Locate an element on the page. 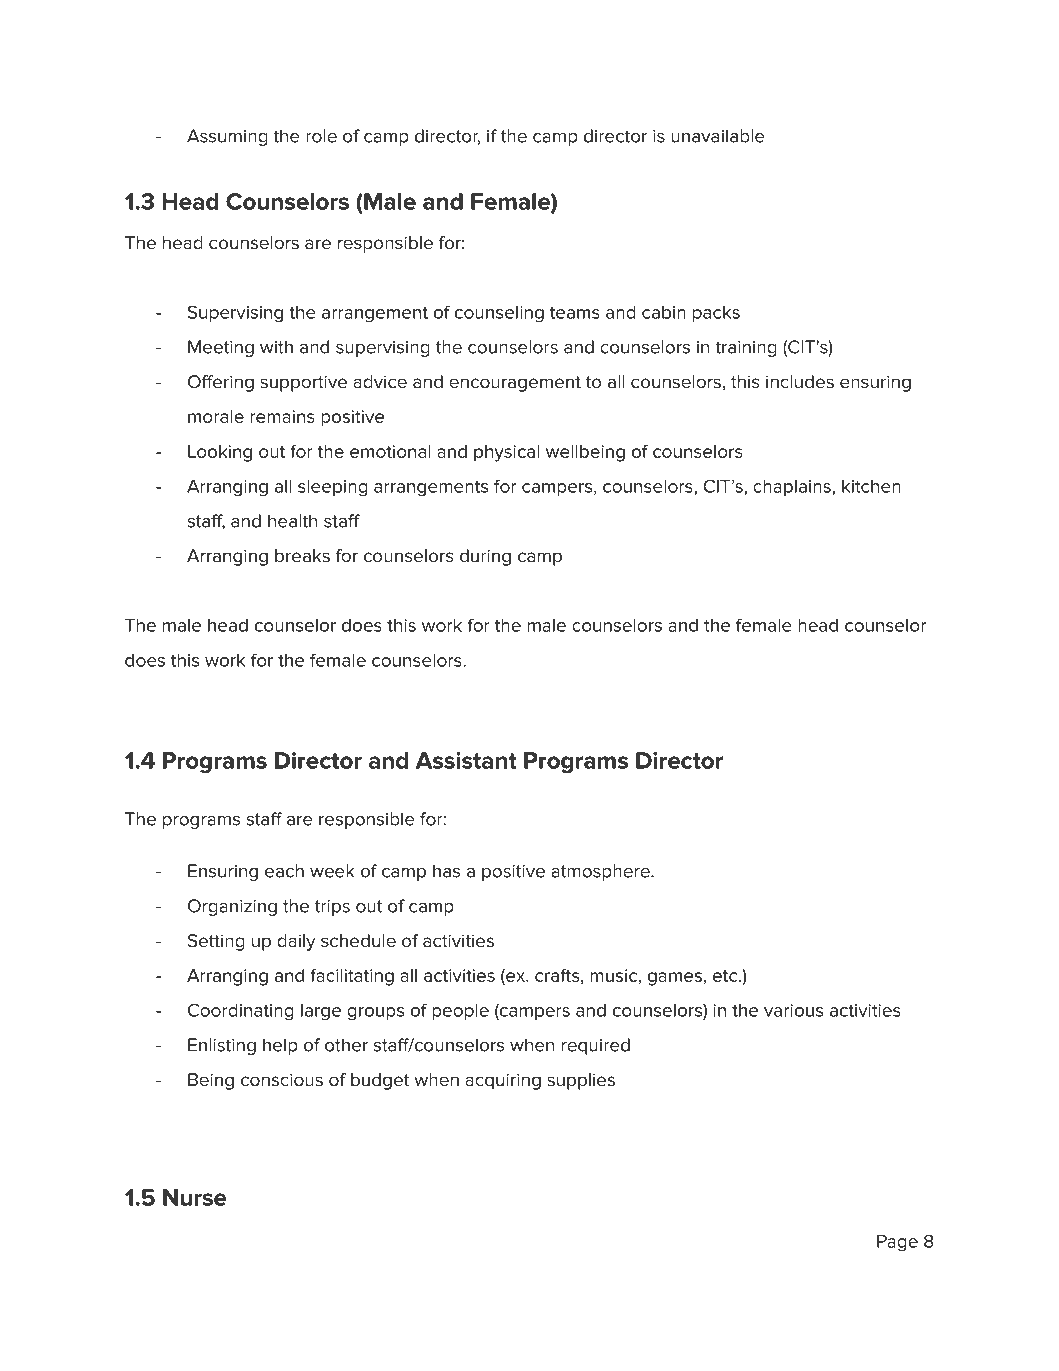  during is located at coordinates (485, 557).
